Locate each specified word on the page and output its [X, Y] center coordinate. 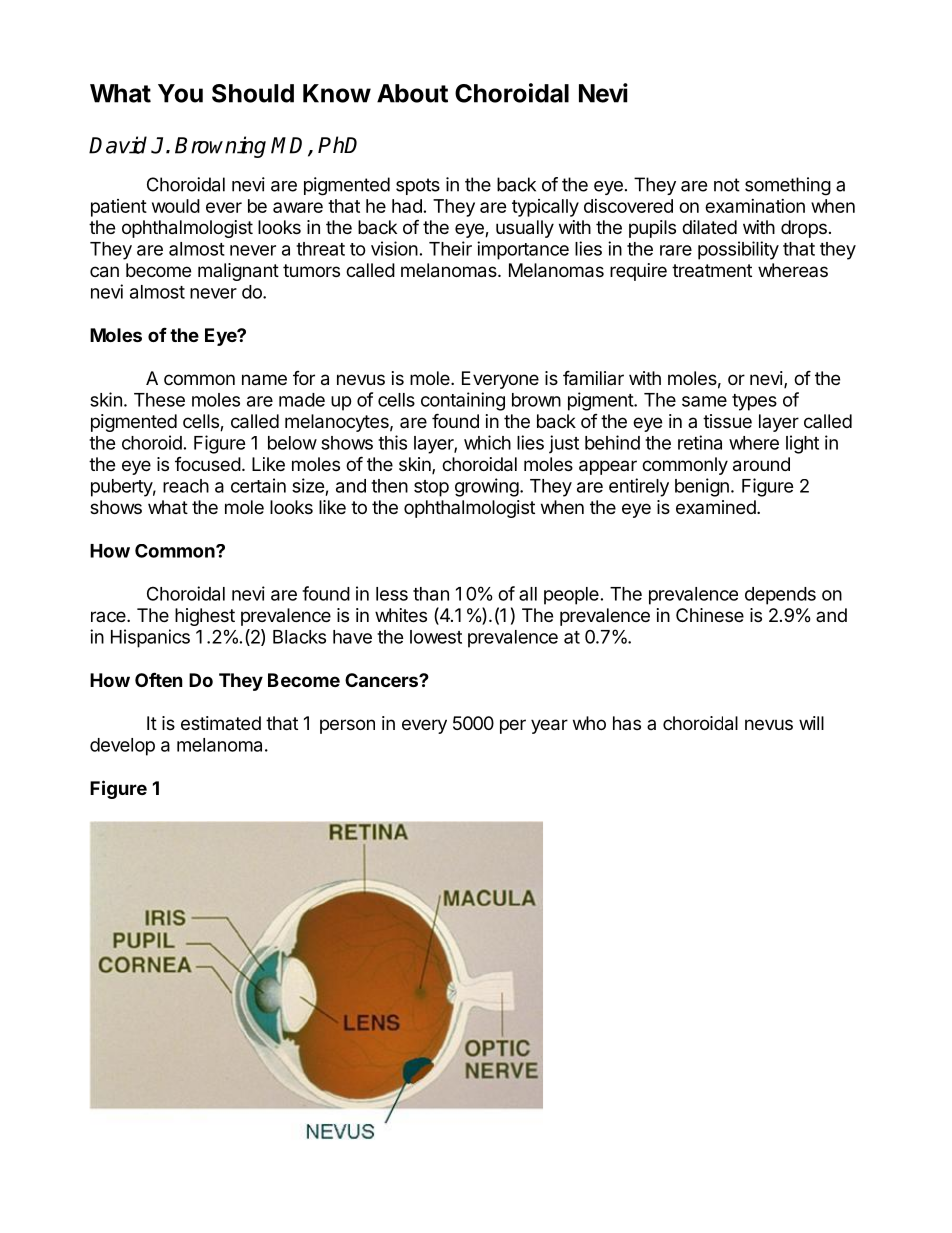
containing [463, 401]
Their [450, 248]
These [159, 400]
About [412, 93]
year [549, 726]
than [431, 594]
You [180, 93]
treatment [712, 271]
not [727, 185]
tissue [727, 421]
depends [780, 596]
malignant [238, 272]
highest [205, 617]
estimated [221, 723]
